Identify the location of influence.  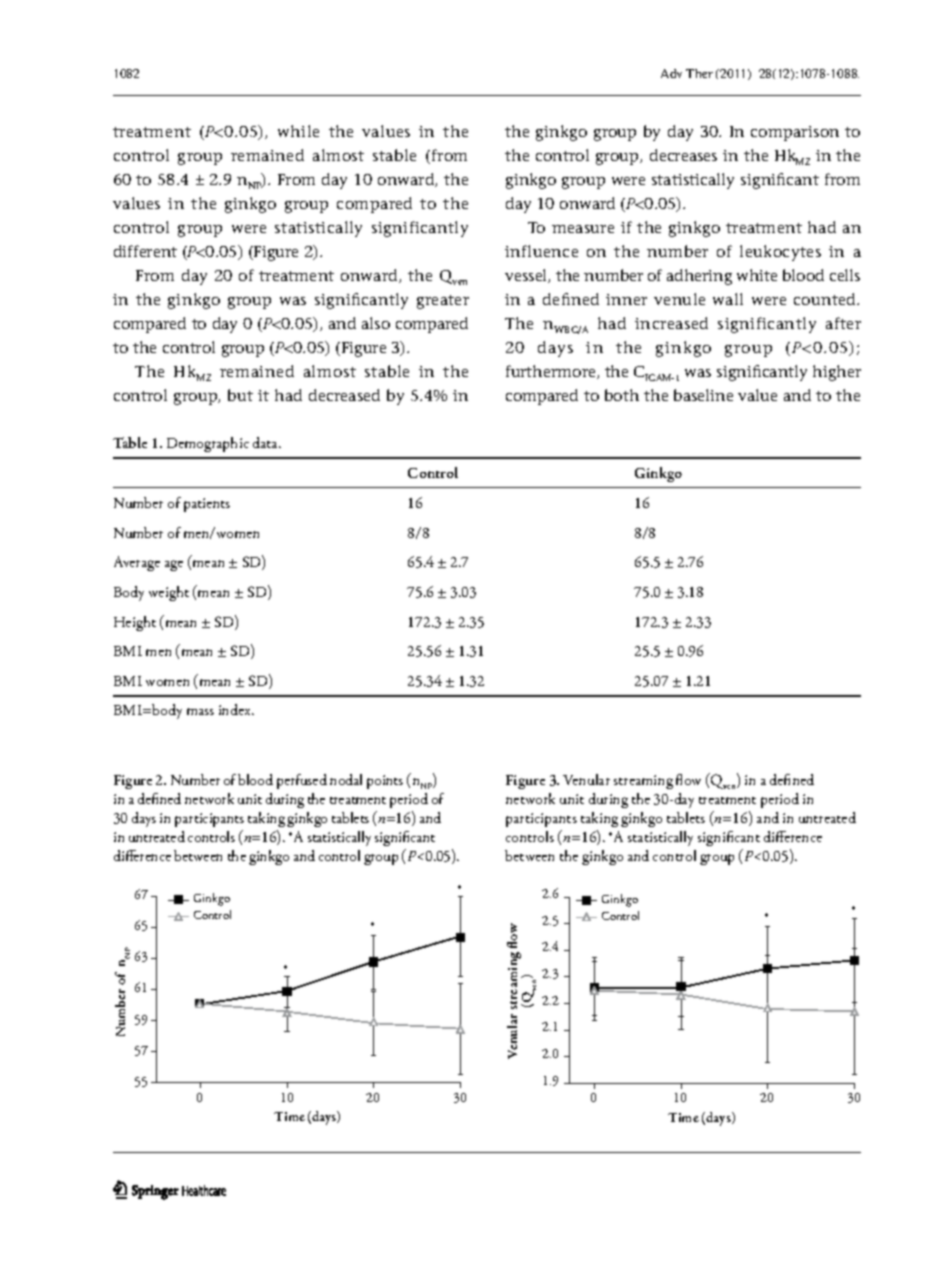
(541, 251).
